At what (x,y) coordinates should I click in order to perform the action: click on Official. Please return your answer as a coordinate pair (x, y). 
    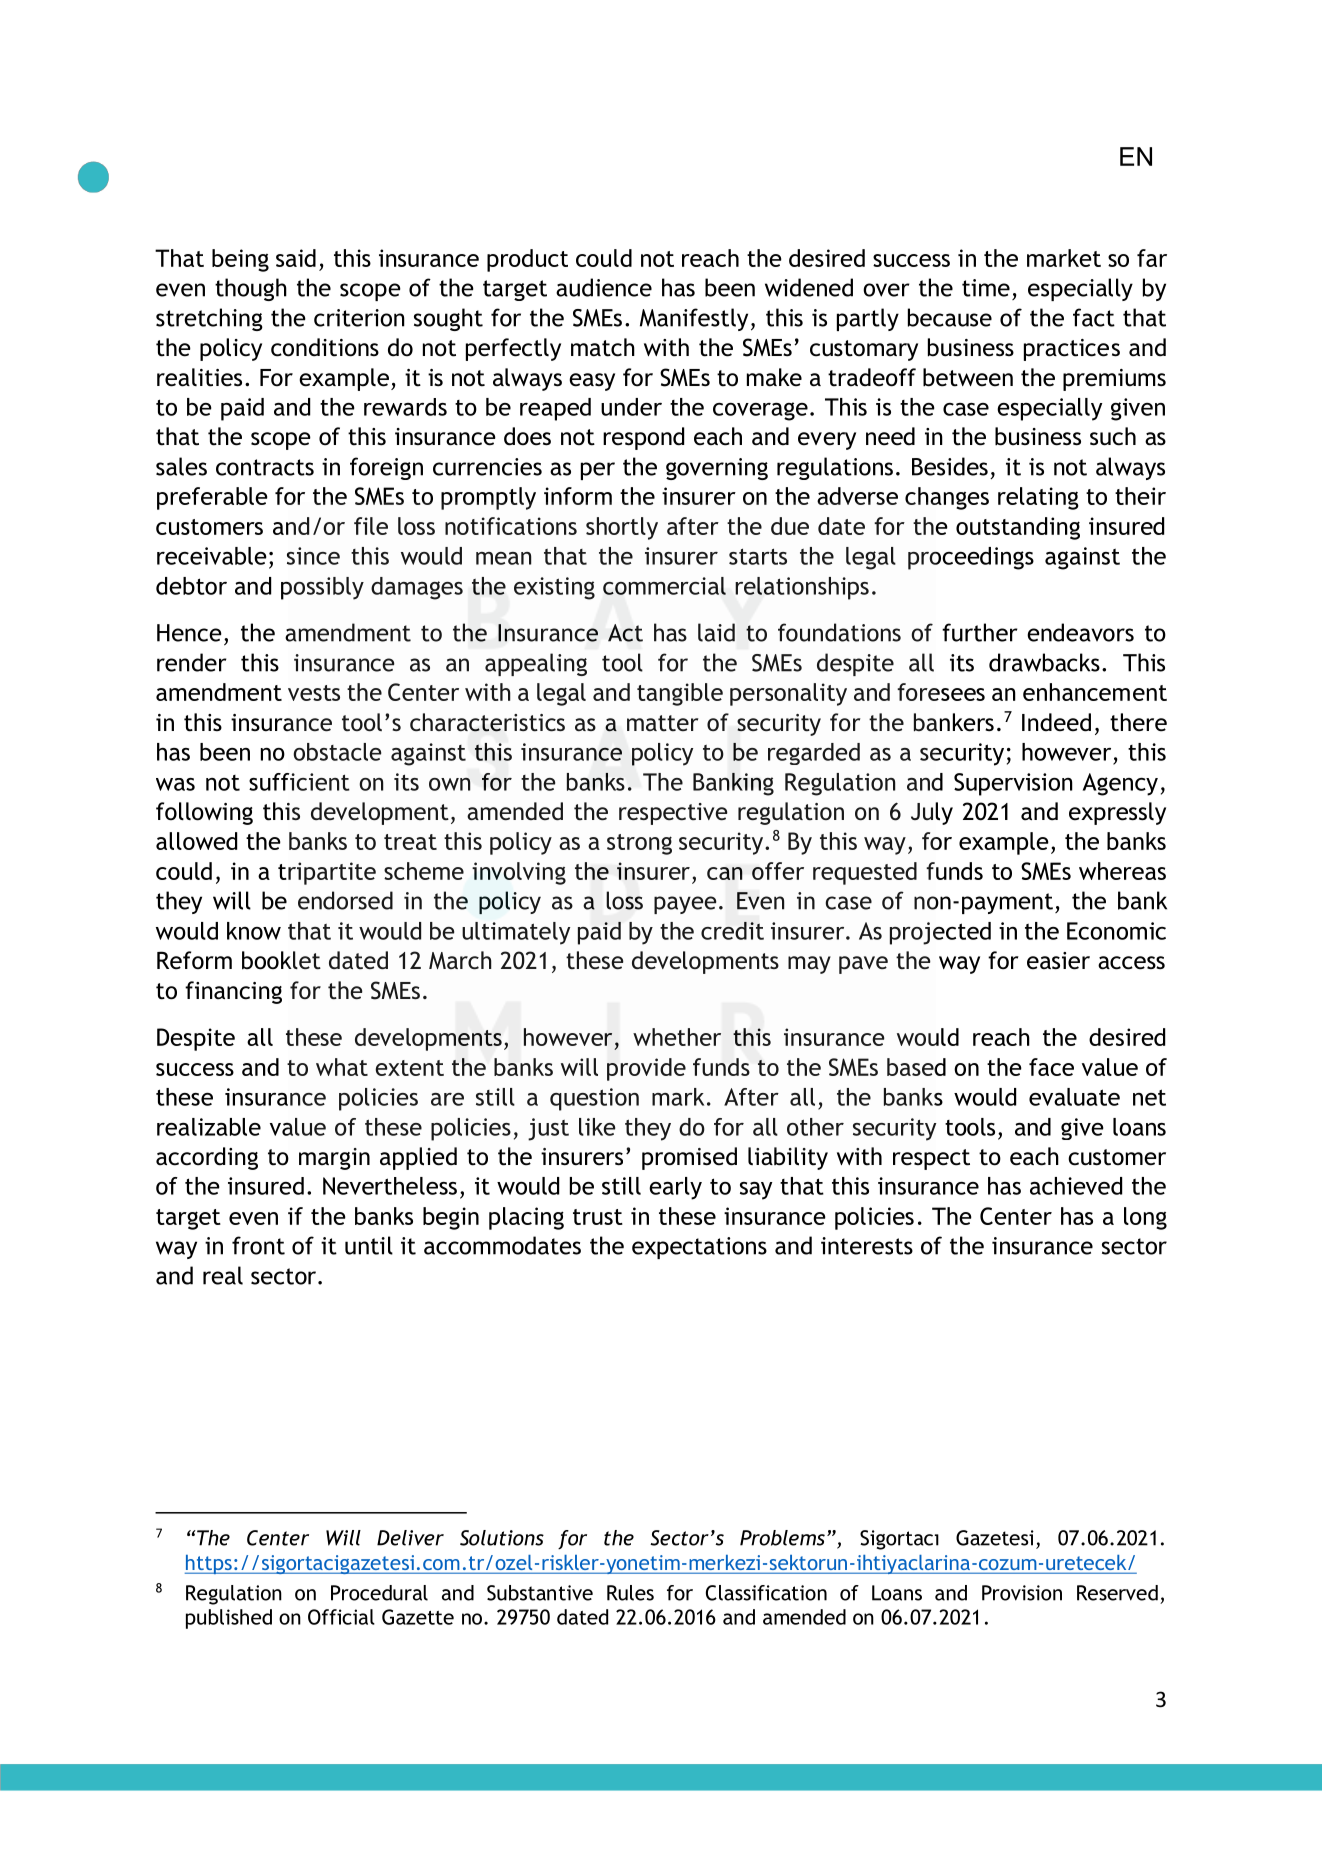
    Looking at the image, I should click on (341, 1617).
